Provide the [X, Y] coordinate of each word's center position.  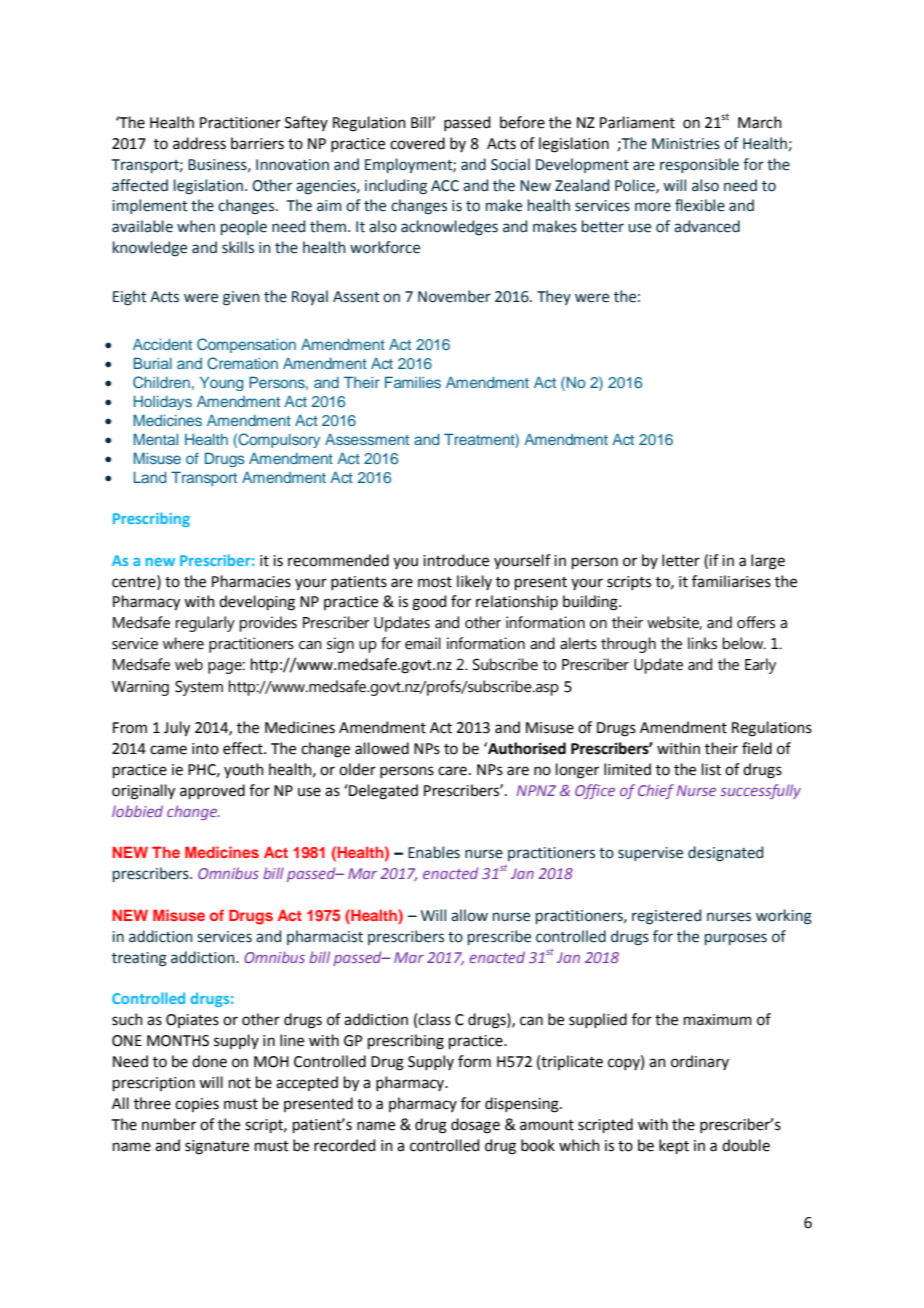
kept [674, 1146]
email [423, 643]
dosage [475, 1126]
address [199, 143]
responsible [699, 165]
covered [417, 143]
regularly [205, 624]
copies [197, 1105]
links [702, 643]
